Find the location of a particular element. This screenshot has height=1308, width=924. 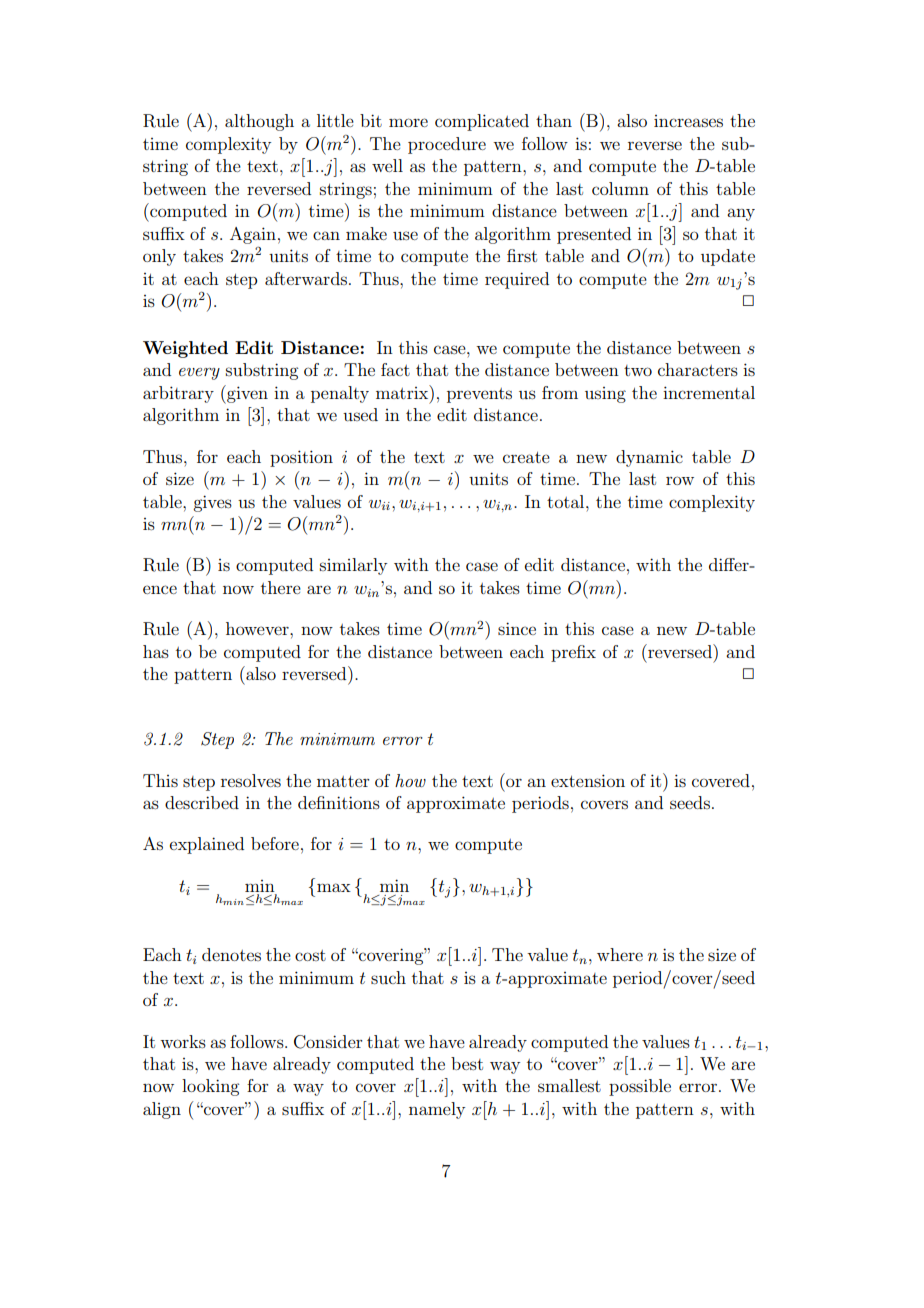

increases is located at coordinates (688, 121).
